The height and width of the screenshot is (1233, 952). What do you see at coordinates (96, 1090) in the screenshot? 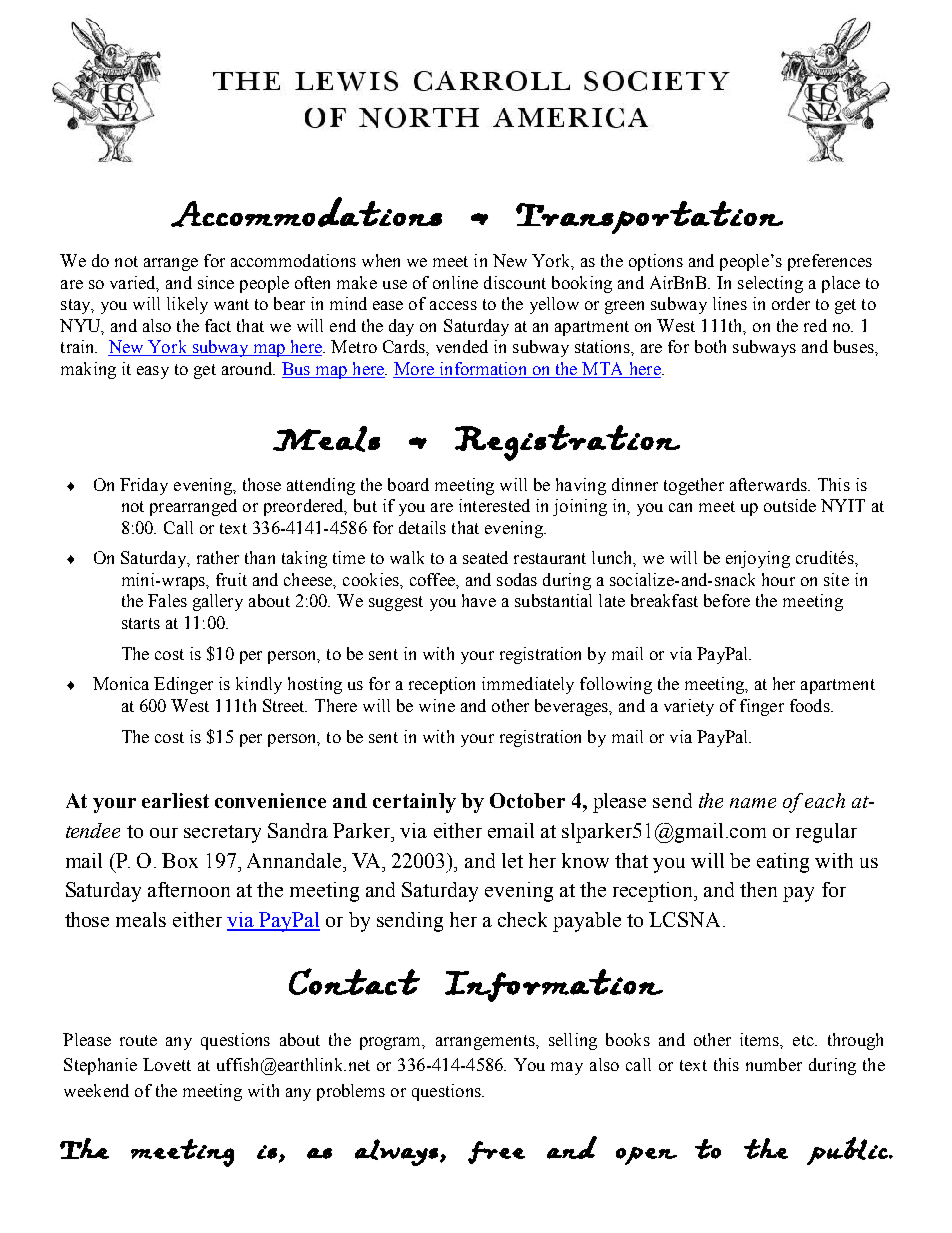
I see `weekend` at bounding box center [96, 1090].
